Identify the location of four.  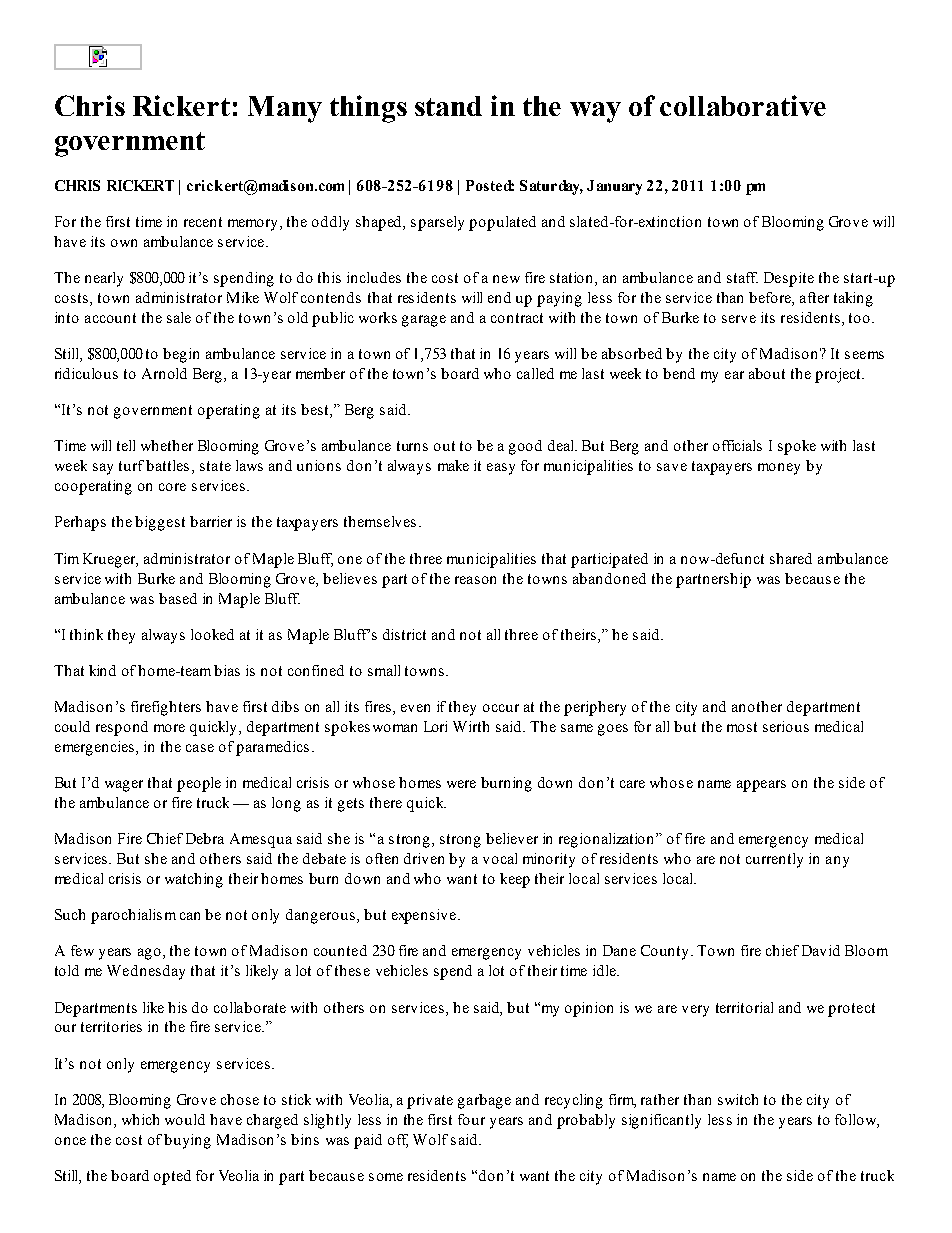
(471, 1119).
